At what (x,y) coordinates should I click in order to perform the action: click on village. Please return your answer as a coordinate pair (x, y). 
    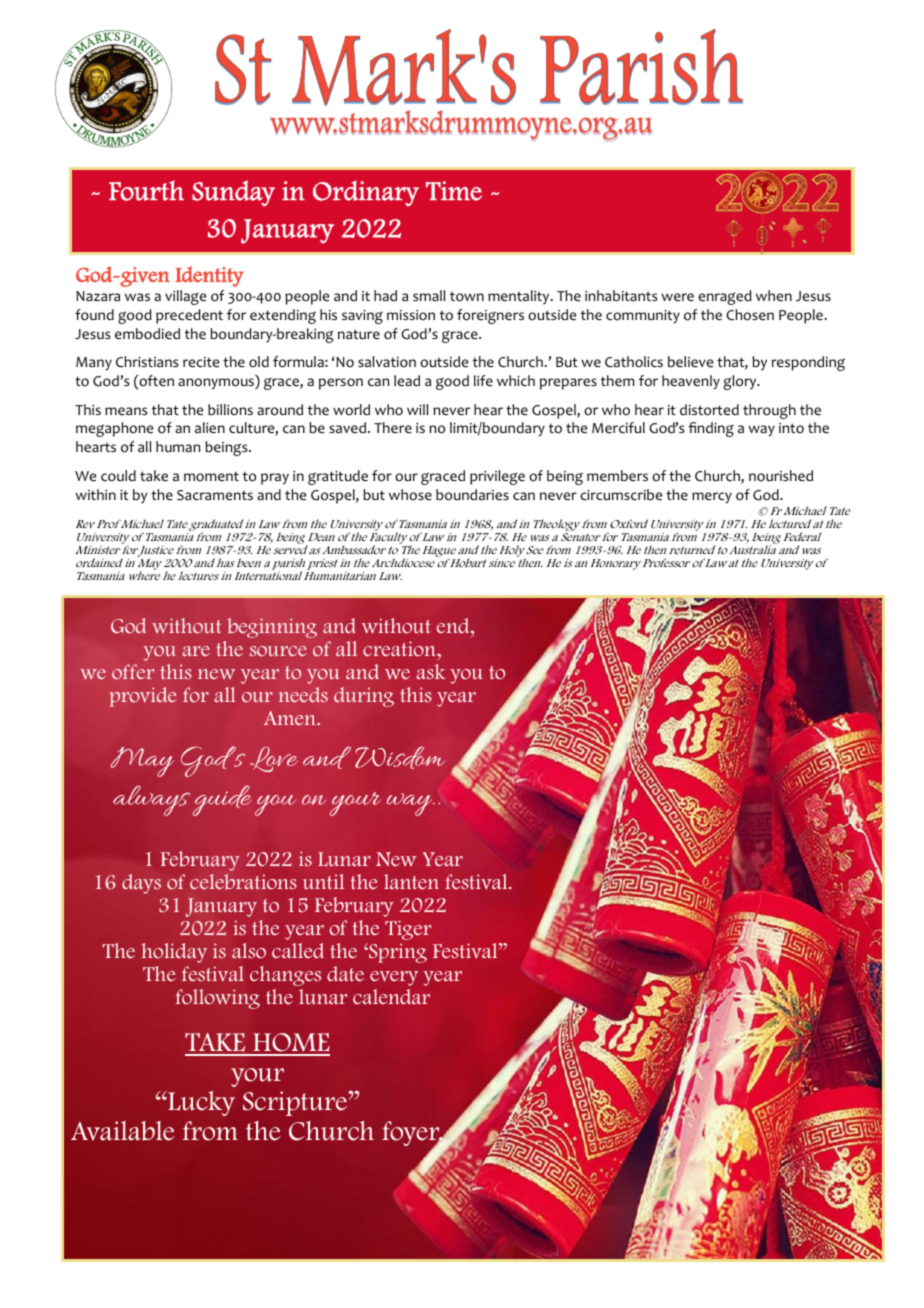
    Looking at the image, I should click on (185, 297).
